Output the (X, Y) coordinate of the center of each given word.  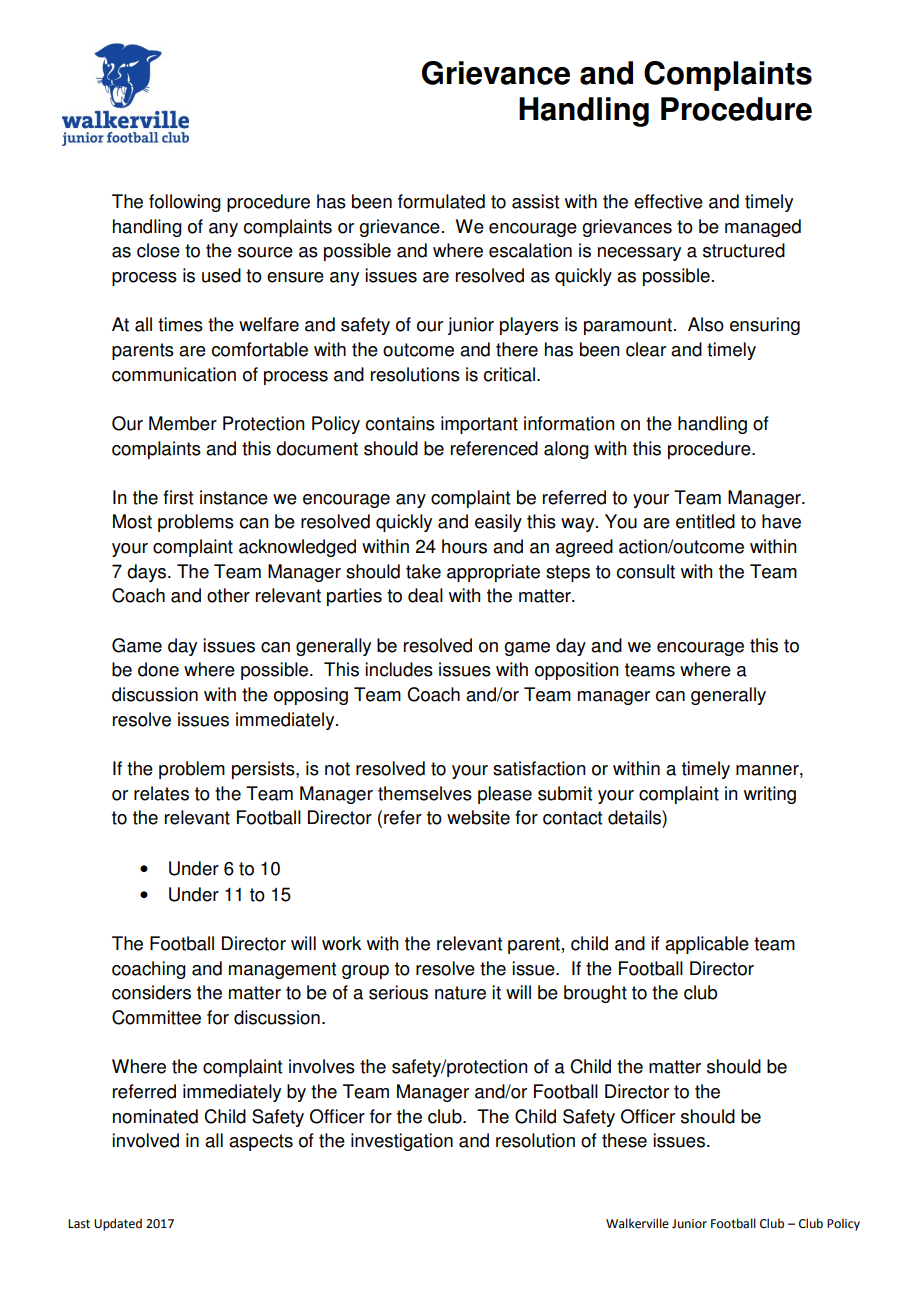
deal (425, 595)
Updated (118, 1224)
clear (646, 349)
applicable (707, 945)
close (158, 250)
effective (668, 201)
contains (400, 423)
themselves (425, 793)
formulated (441, 201)
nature (460, 993)
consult (646, 571)
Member (183, 423)
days (146, 573)
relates (161, 793)
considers (151, 992)
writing (770, 795)
